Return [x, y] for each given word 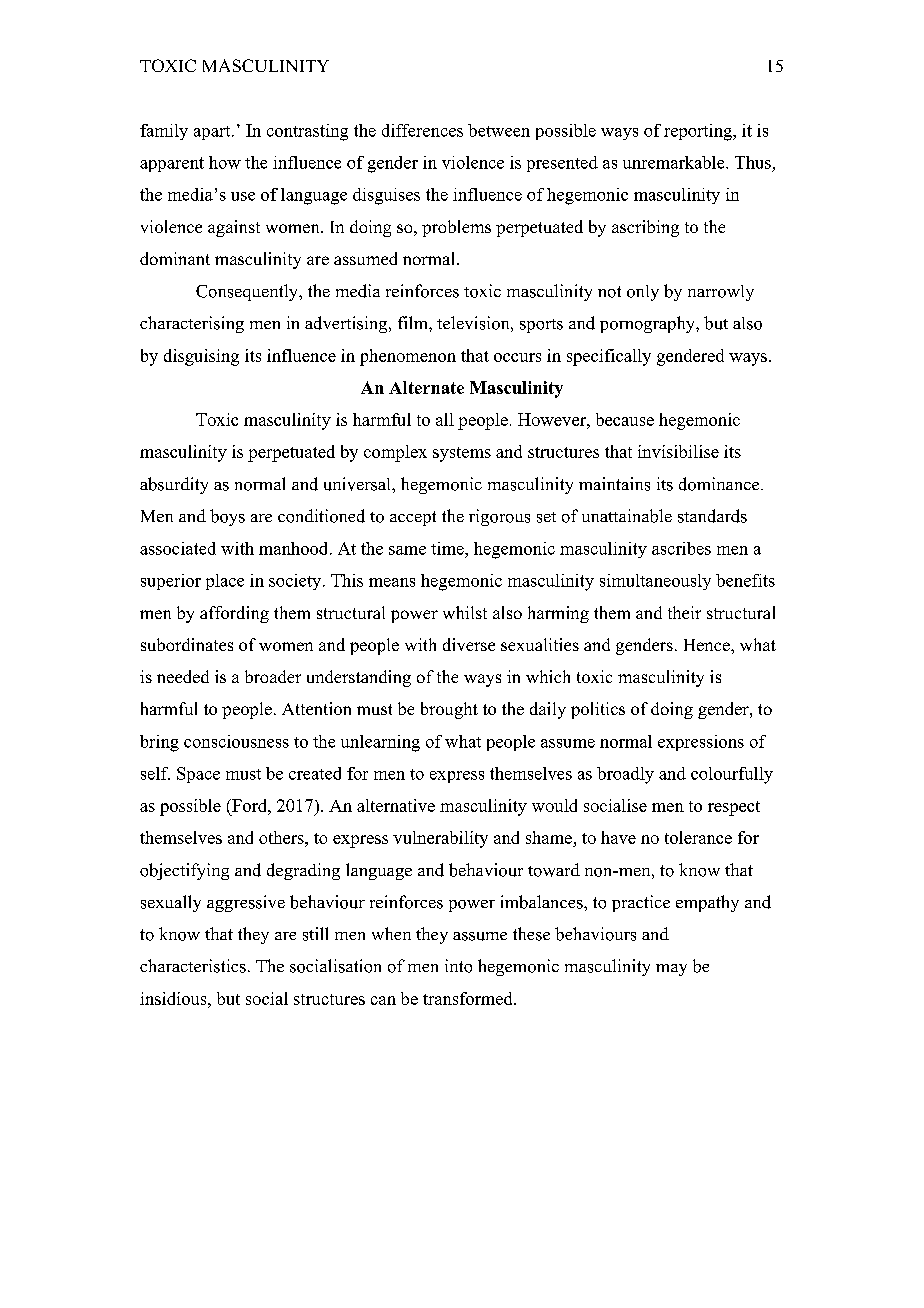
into [458, 966]
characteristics [193, 966]
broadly [625, 775]
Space [198, 775]
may [671, 970]
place [225, 582]
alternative [396, 805]
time [448, 548]
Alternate [426, 387]
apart [213, 133]
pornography [648, 324]
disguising [201, 357]
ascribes [681, 548]
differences [422, 130]
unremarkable [675, 162]
